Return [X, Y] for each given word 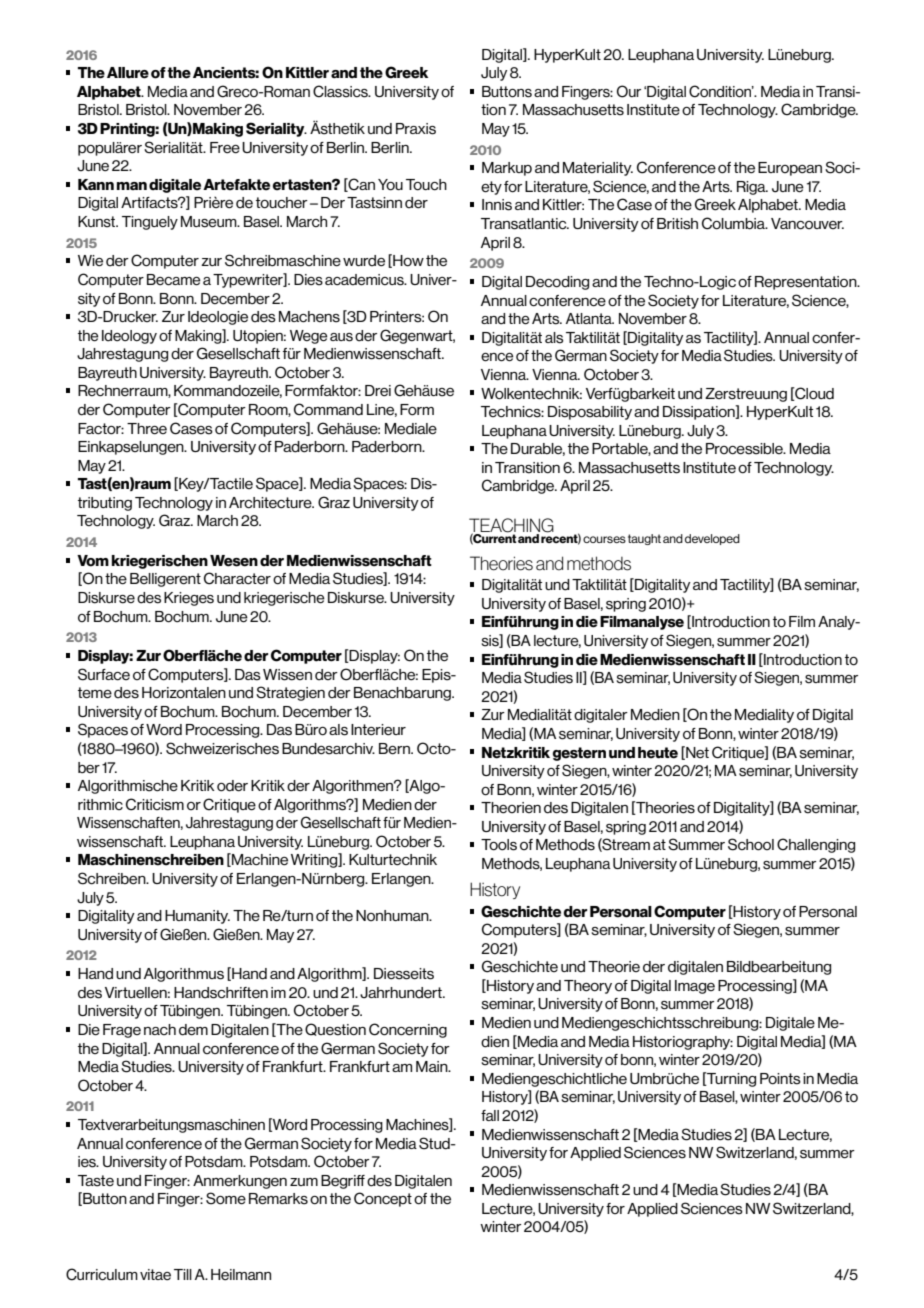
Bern [395, 749]
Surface [104, 674]
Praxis [416, 129]
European [790, 169]
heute [658, 753]
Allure [128, 73]
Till [183, 1274]
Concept [383, 1199]
